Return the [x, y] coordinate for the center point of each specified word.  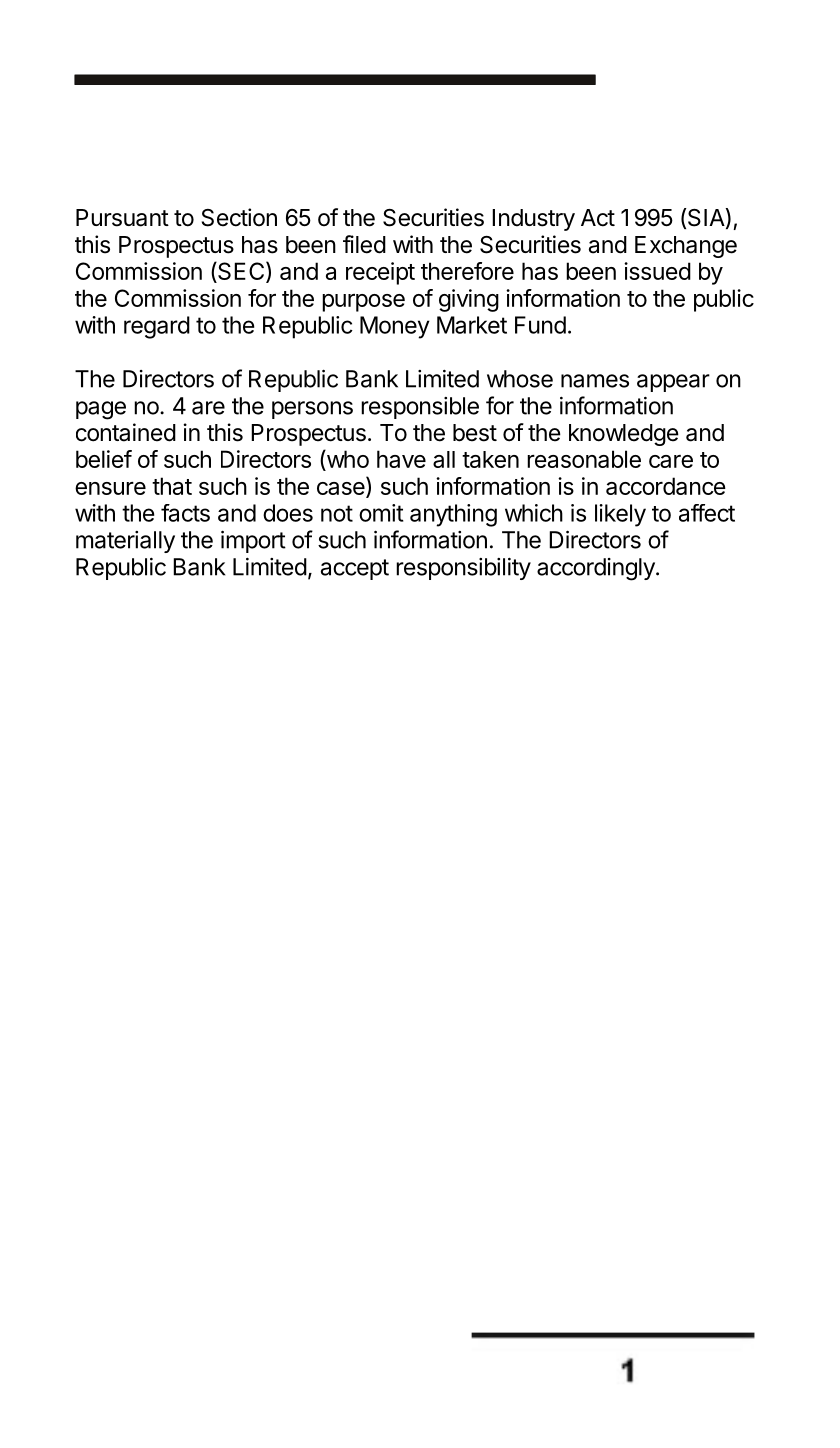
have [401, 459]
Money [395, 327]
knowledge [624, 435]
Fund [540, 325]
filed [364, 244]
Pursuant [122, 218]
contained [126, 432]
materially [125, 542]
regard [157, 327]
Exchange [686, 247]
